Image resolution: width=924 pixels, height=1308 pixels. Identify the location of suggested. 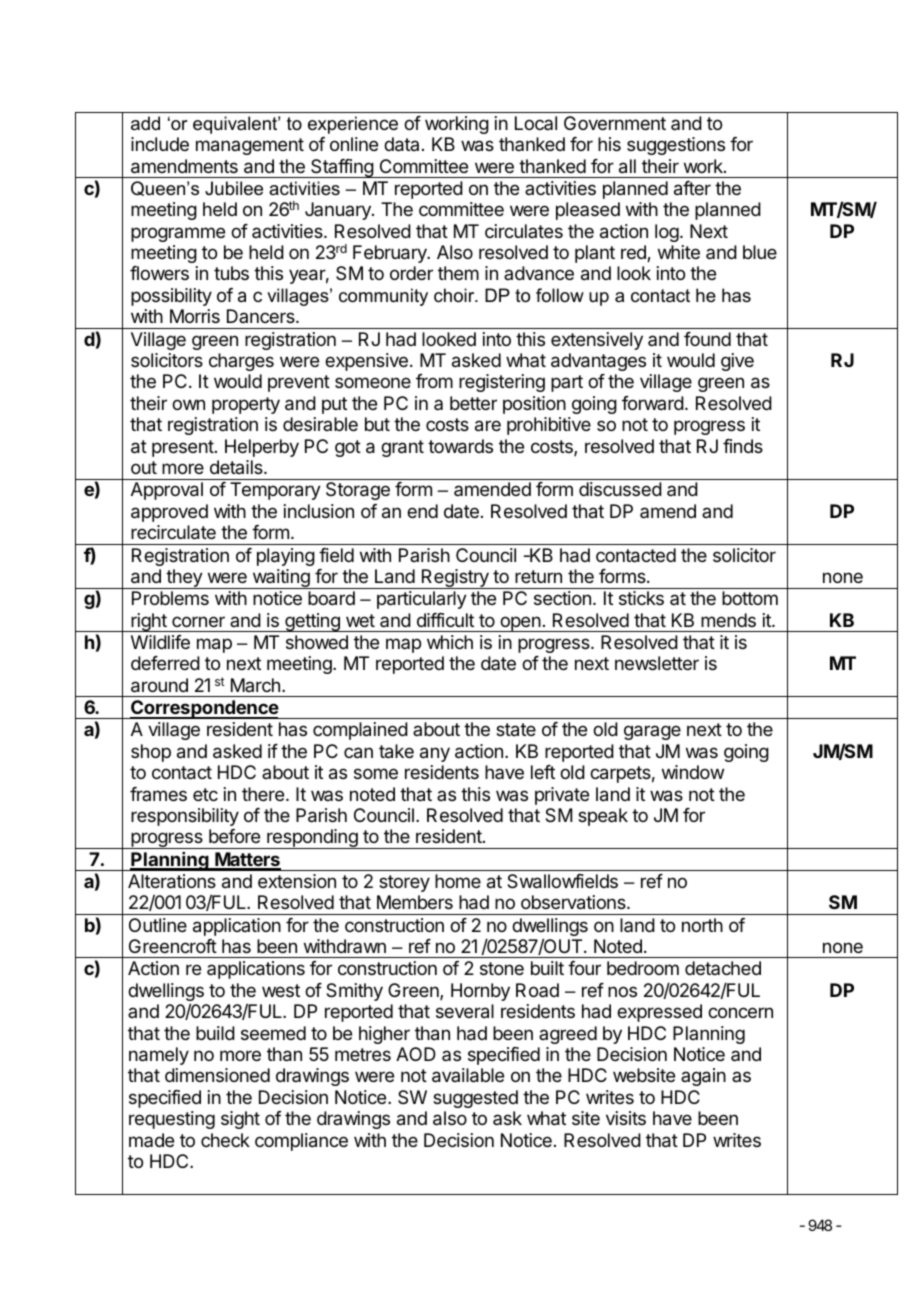
(475, 1099).
